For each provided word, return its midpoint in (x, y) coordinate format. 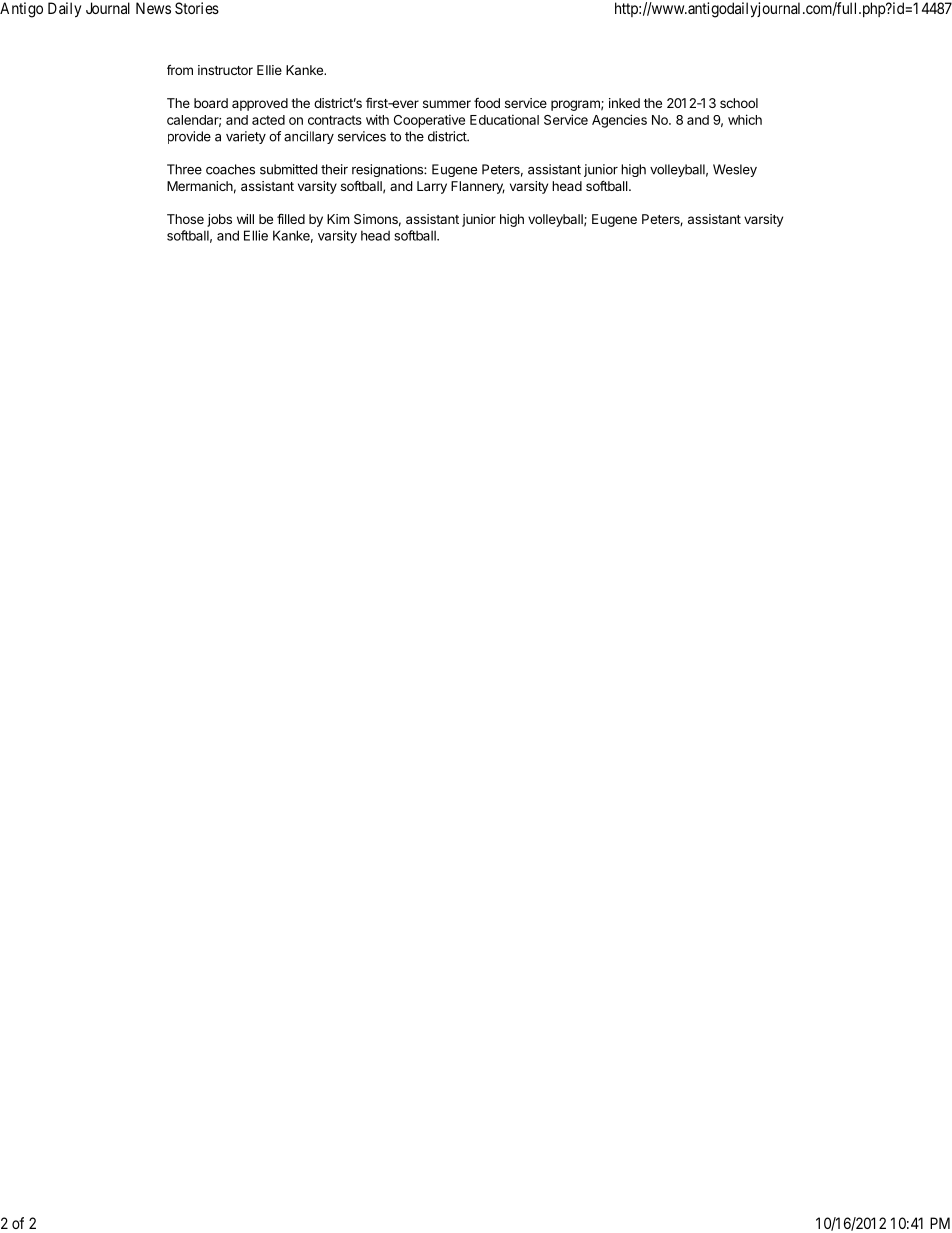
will (245, 219)
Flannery (478, 187)
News (153, 8)
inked (624, 103)
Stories (197, 8)
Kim (338, 219)
